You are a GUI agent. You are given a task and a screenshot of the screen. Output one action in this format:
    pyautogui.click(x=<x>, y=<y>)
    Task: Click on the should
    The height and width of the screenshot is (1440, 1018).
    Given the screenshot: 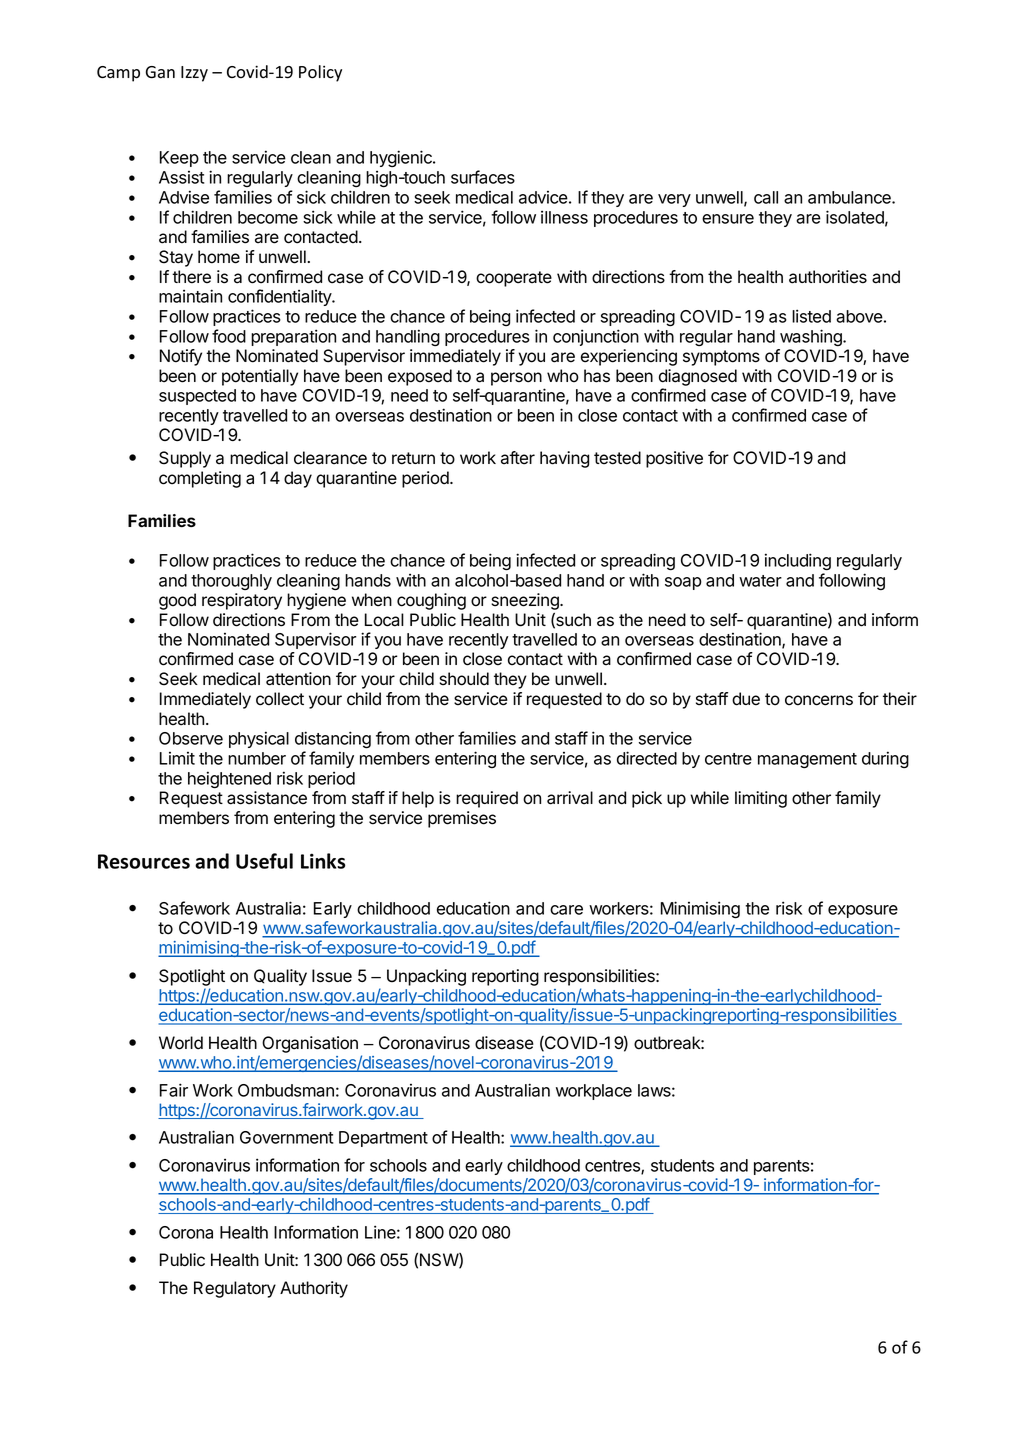 What is the action you would take?
    pyautogui.click(x=464, y=679)
